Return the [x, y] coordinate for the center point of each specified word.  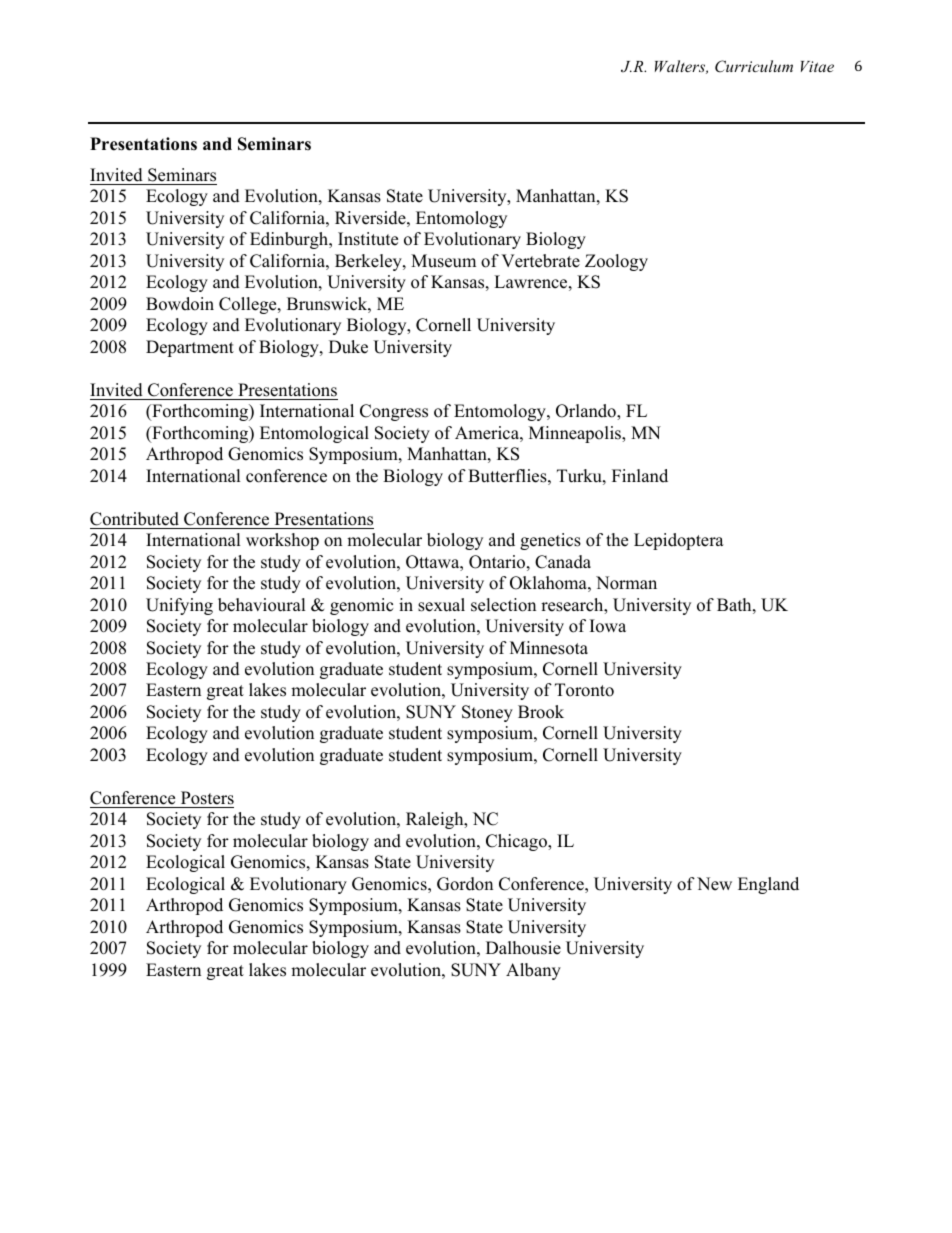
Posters [207, 798]
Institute [368, 239]
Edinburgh [290, 240]
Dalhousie [523, 948]
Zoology [616, 262]
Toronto [584, 690]
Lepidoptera [679, 541]
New [714, 884]
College [249, 305]
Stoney [487, 713]
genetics [550, 541]
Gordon [465, 884]
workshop [282, 541]
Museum [443, 261]
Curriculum [754, 66]
